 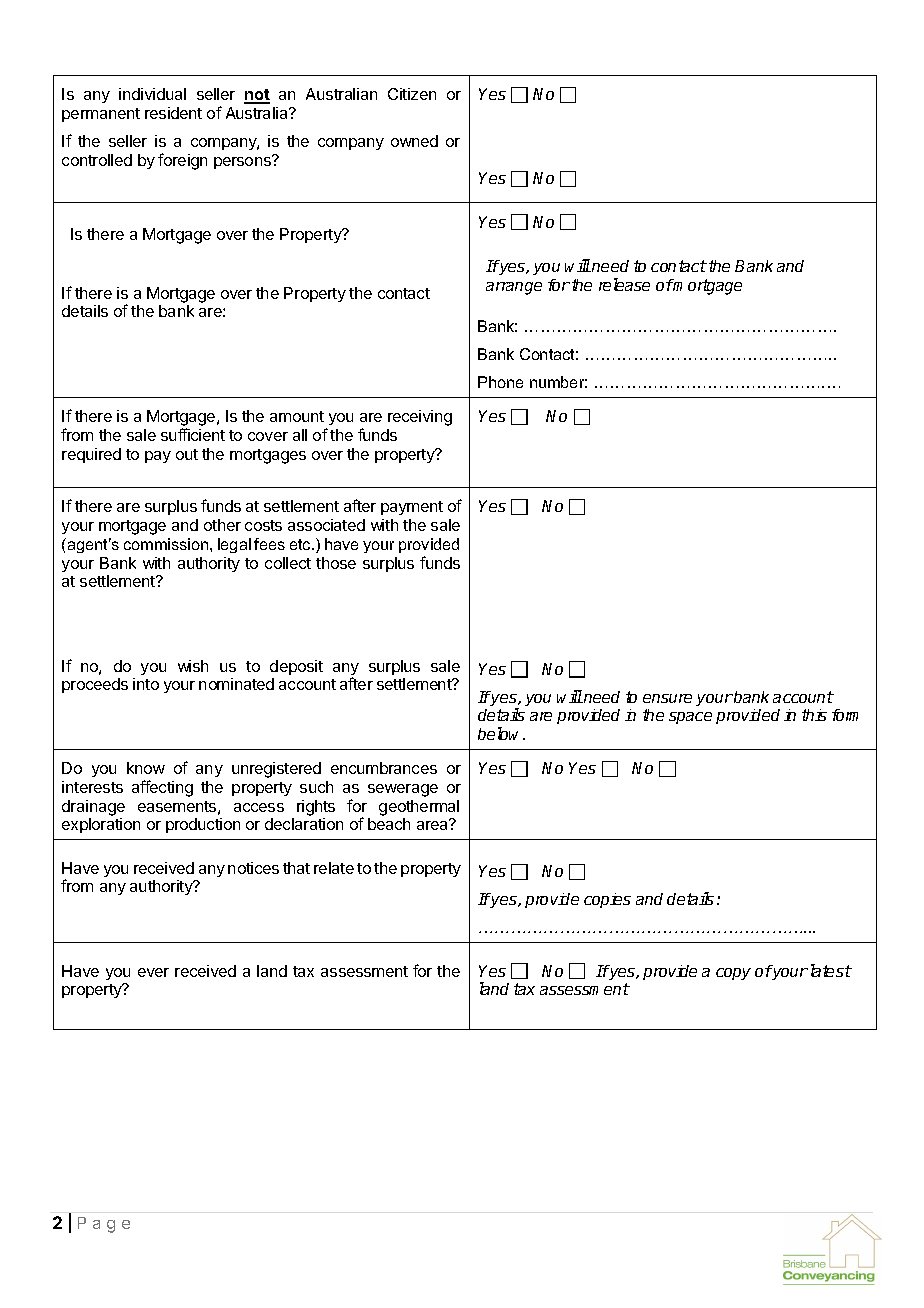 What do you see at coordinates (607, 900) in the document?
I see `copies` at bounding box center [607, 900].
